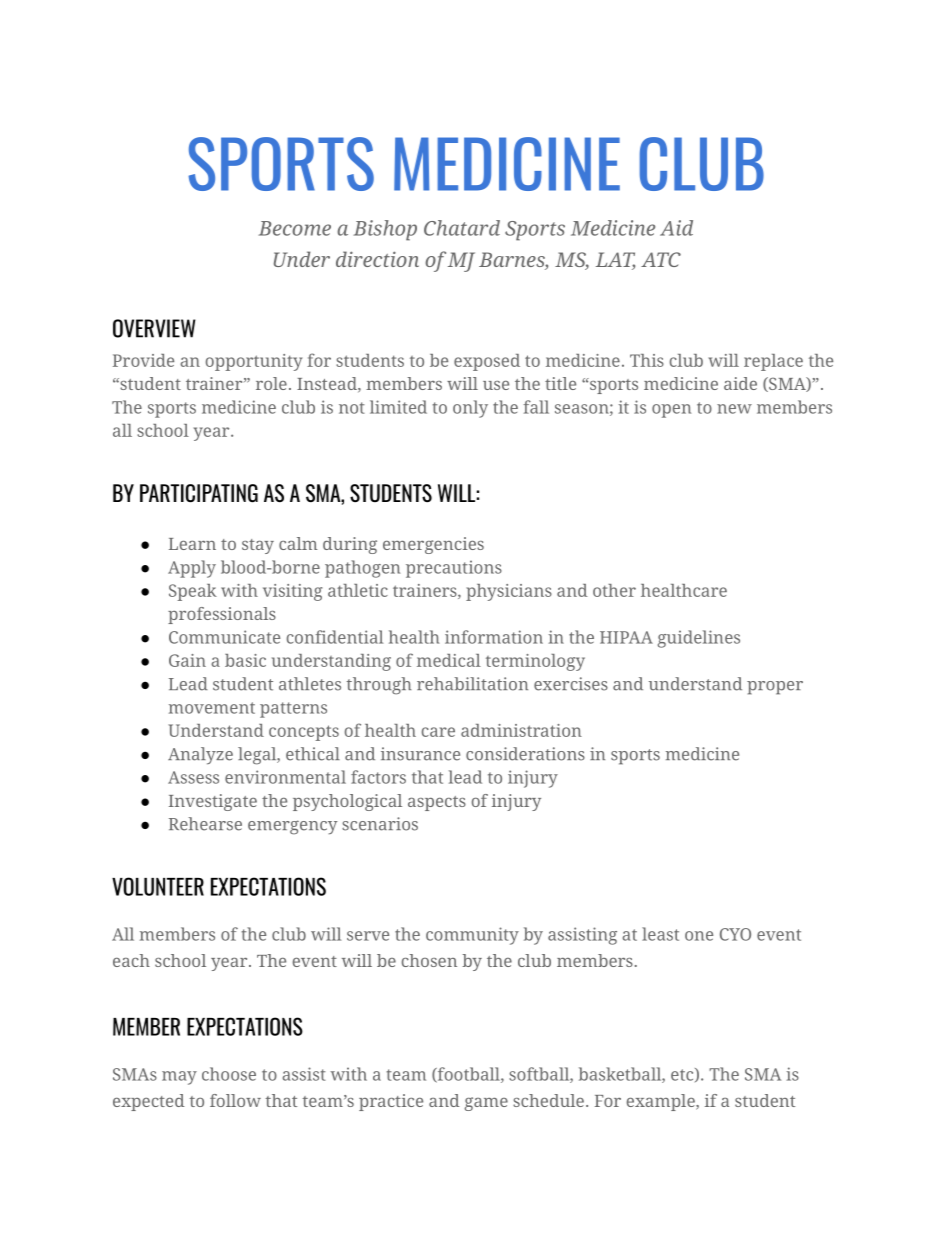 The image size is (952, 1233). Describe the element at coordinates (377, 259) in the document. I see `direction` at that location.
